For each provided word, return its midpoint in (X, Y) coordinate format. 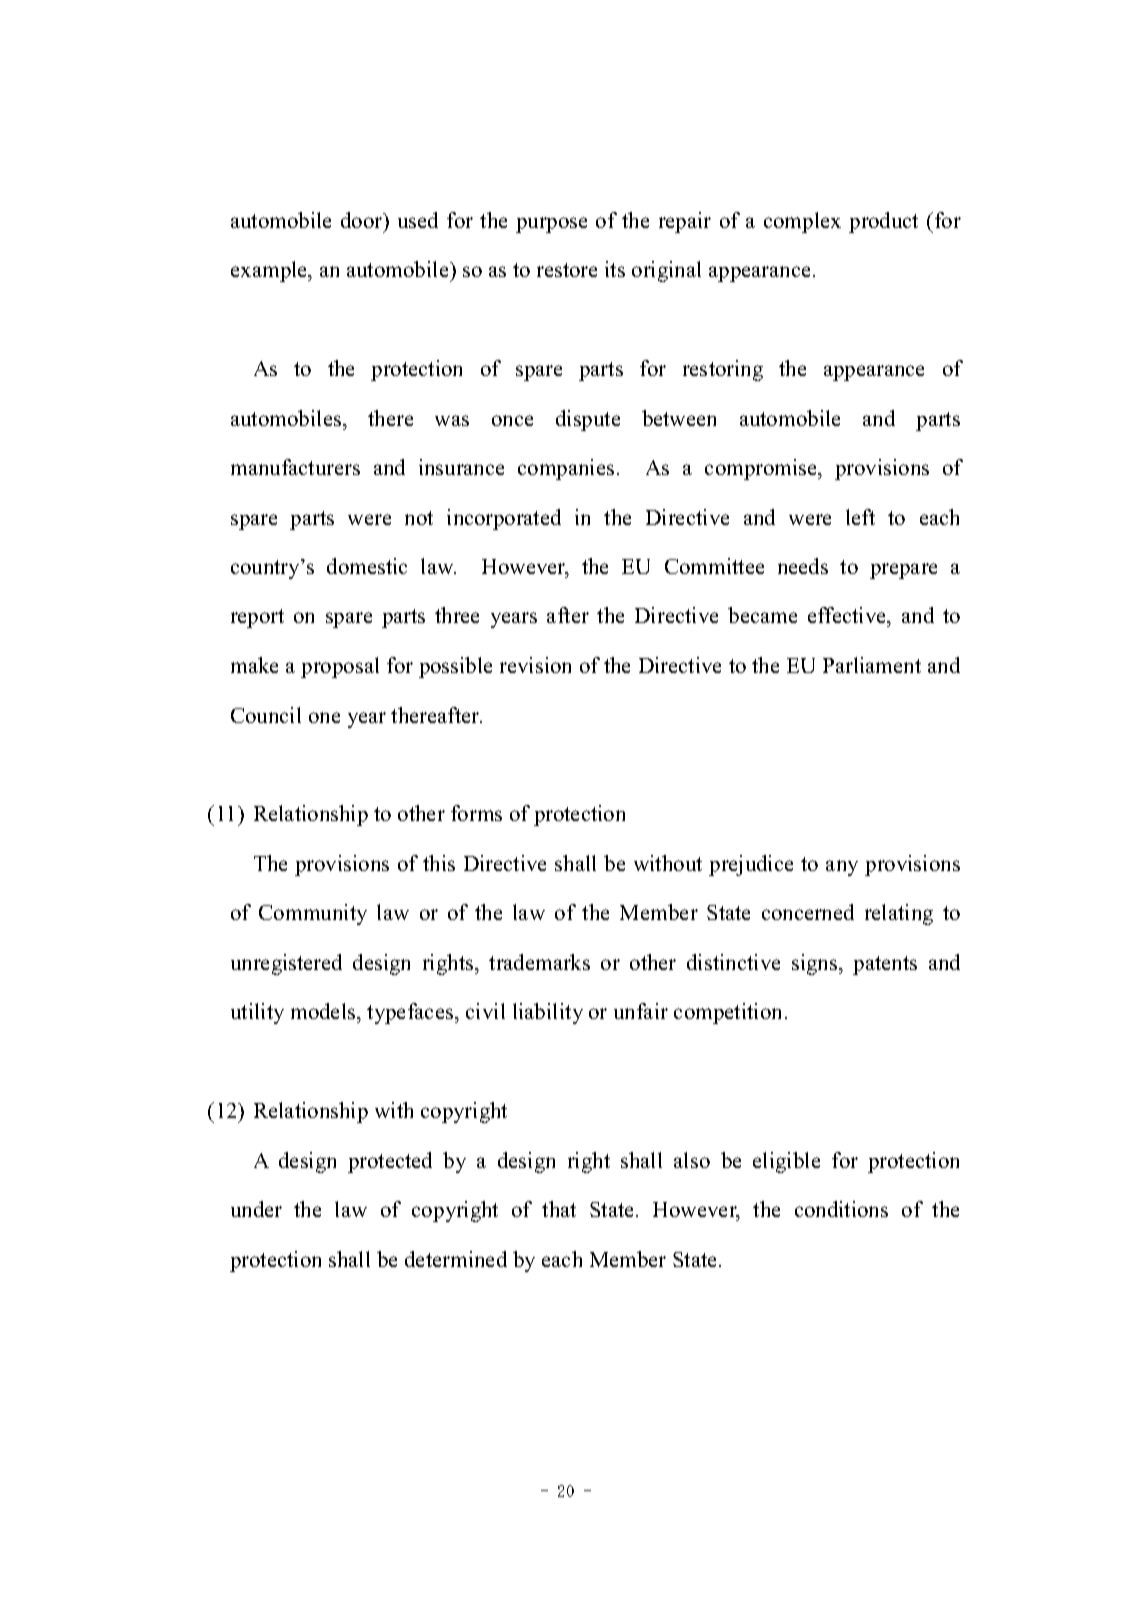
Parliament (872, 665)
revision (535, 665)
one (324, 717)
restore (567, 270)
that (559, 1209)
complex (802, 222)
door (363, 220)
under (256, 1209)
